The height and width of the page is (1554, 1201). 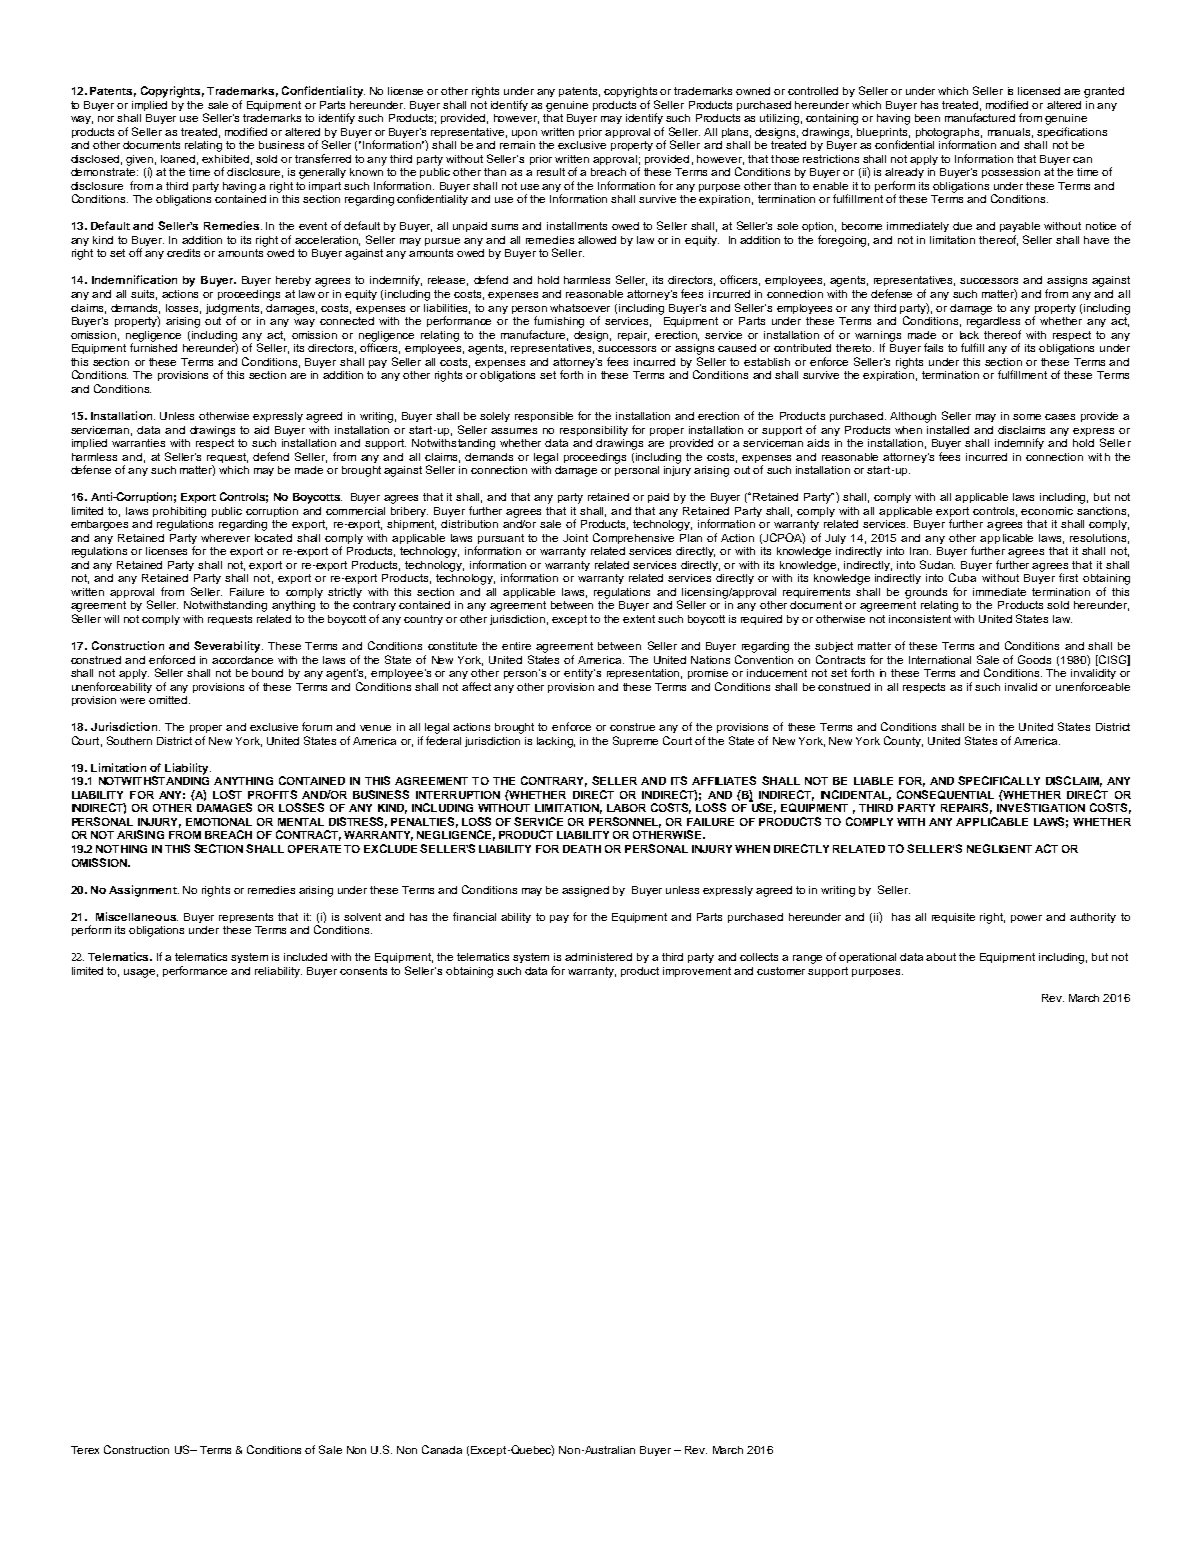 I want to click on been, so click(x=927, y=118).
